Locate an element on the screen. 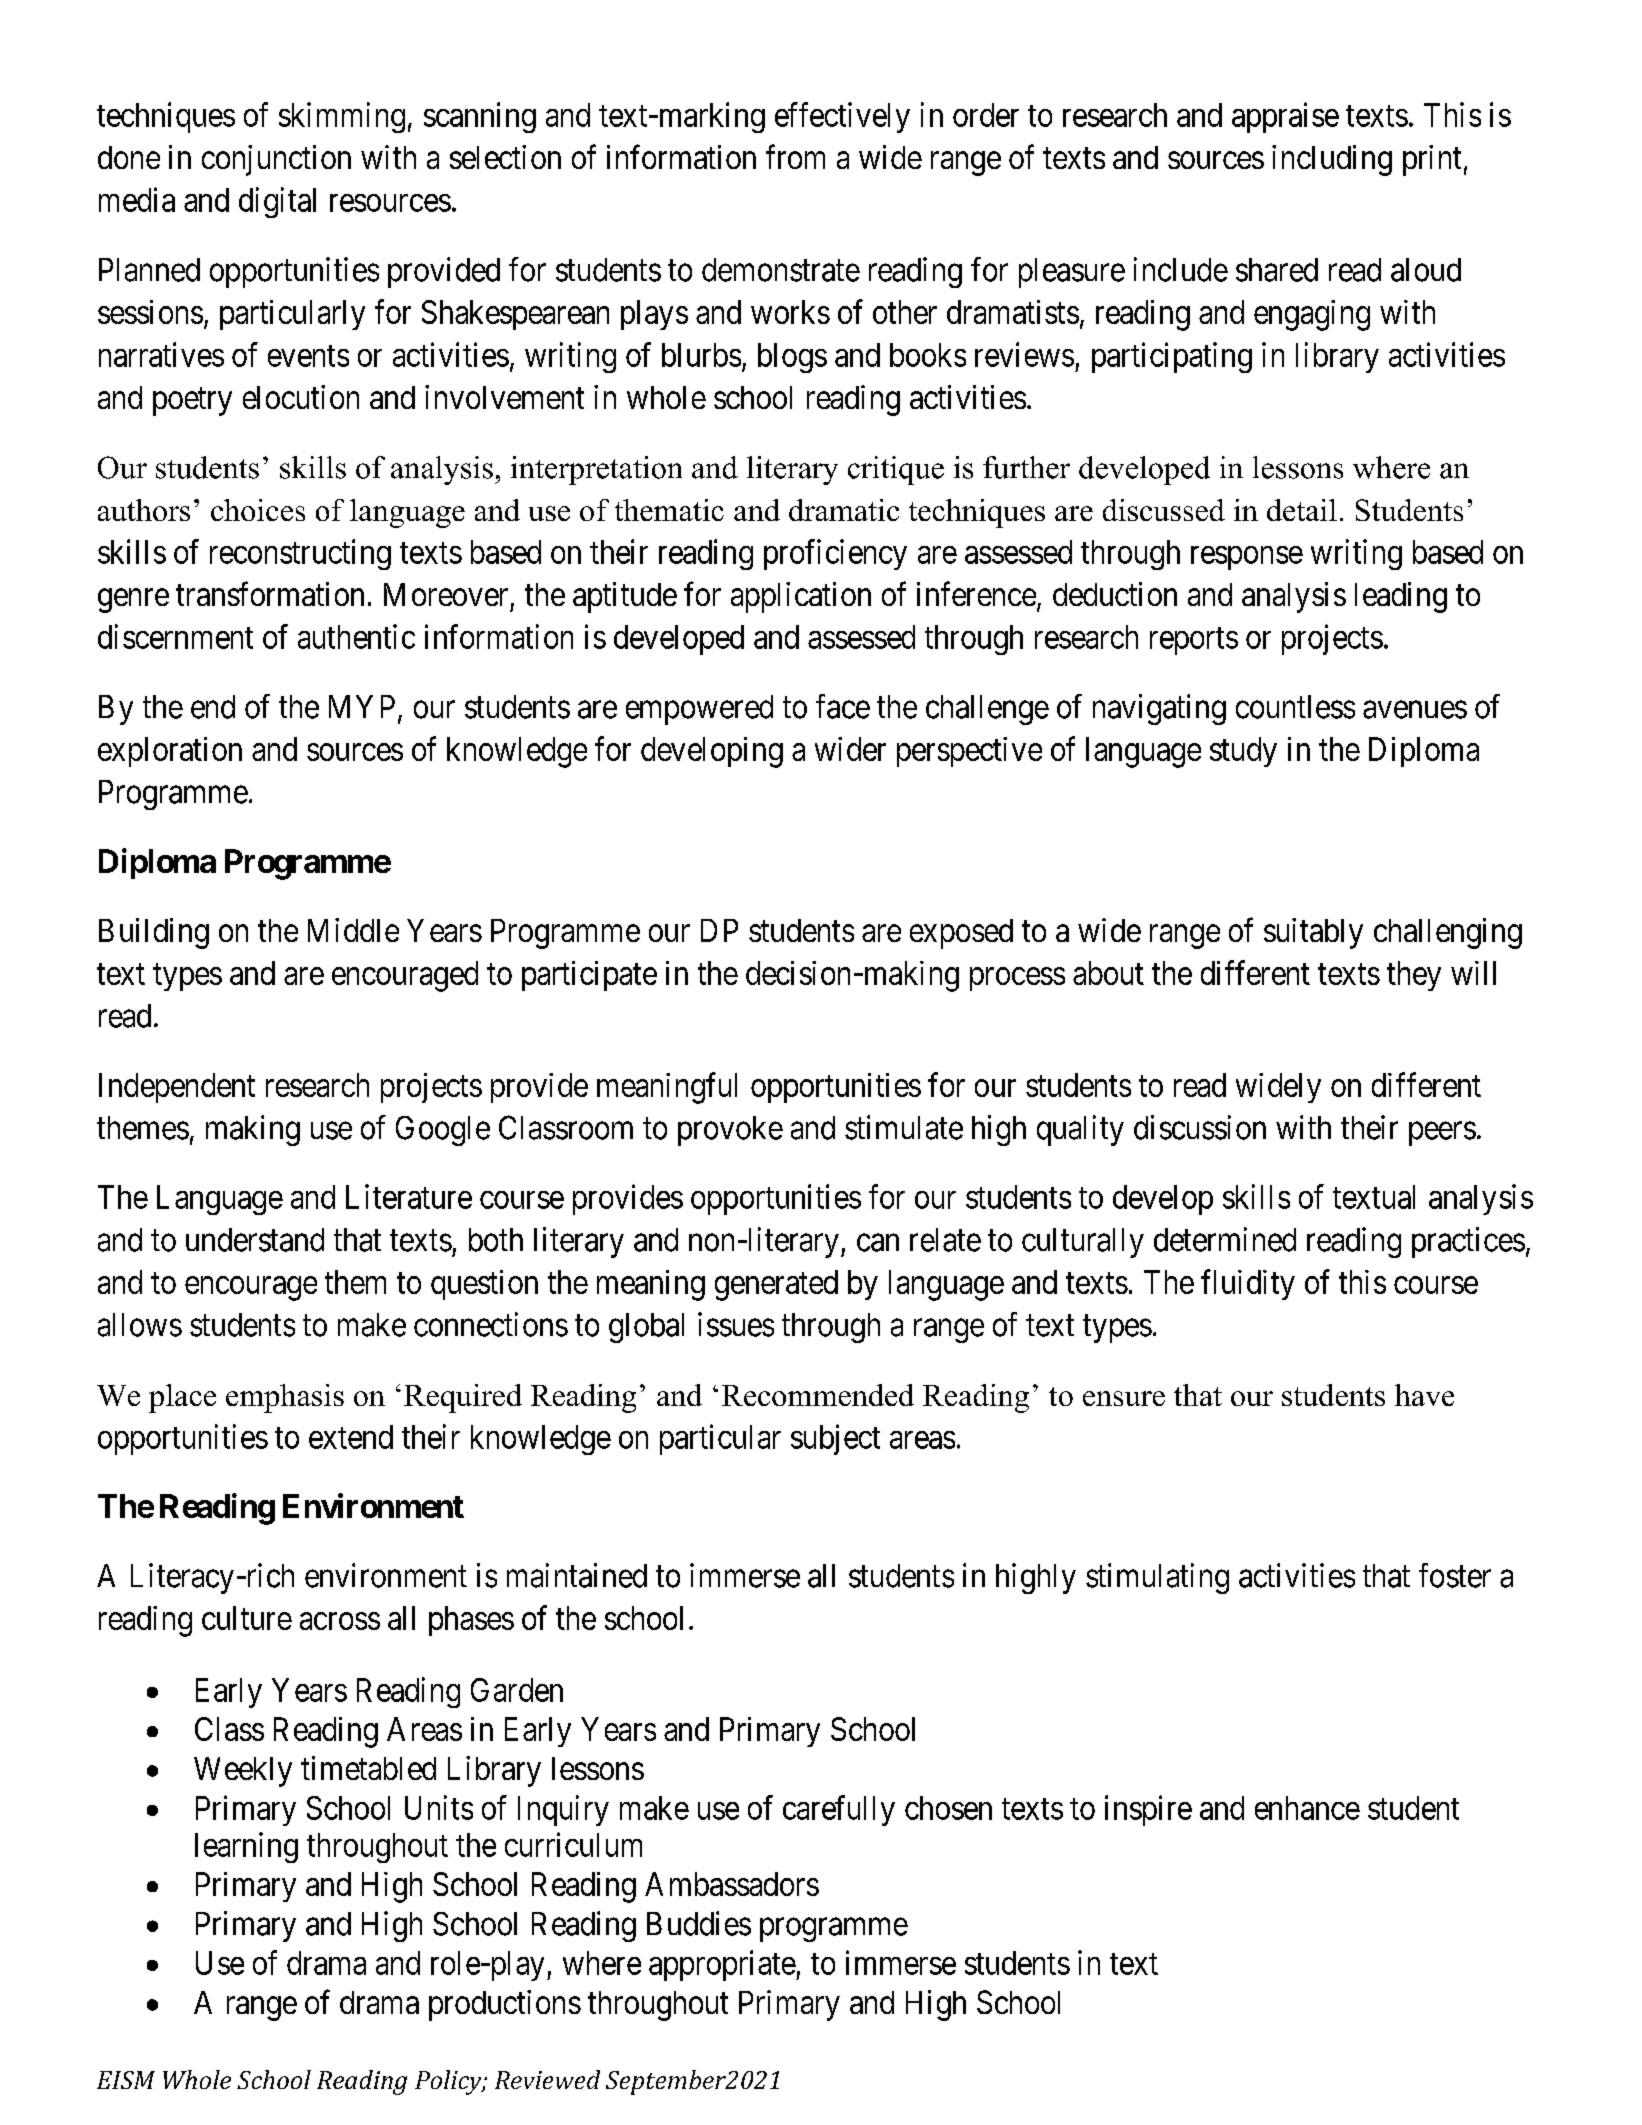 This screenshot has height=2125, width=1642. reconstructing is located at coordinates (300, 554).
